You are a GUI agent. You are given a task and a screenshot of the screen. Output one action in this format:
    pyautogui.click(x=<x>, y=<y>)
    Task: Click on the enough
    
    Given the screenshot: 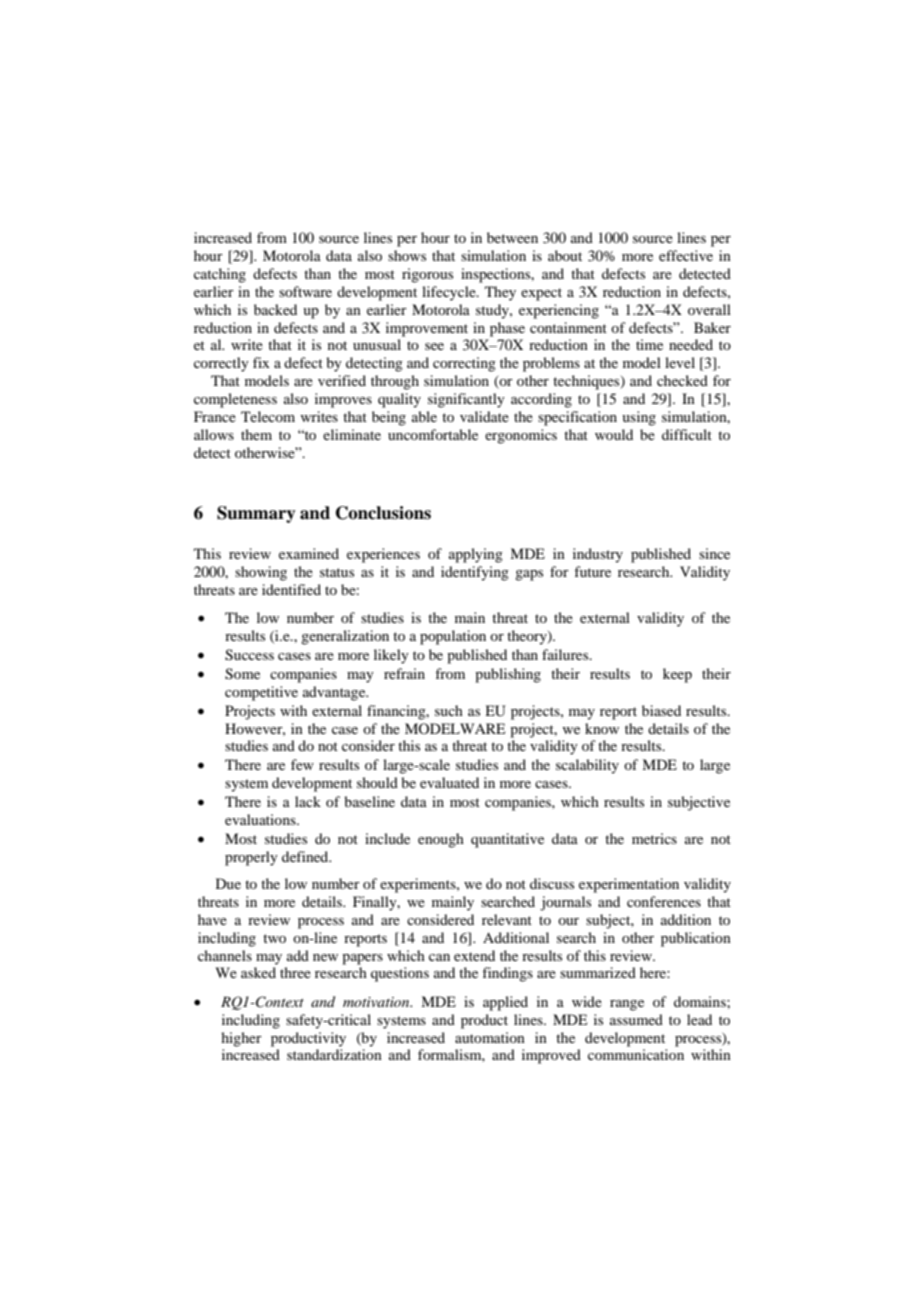 What is the action you would take?
    pyautogui.click(x=441, y=840)
